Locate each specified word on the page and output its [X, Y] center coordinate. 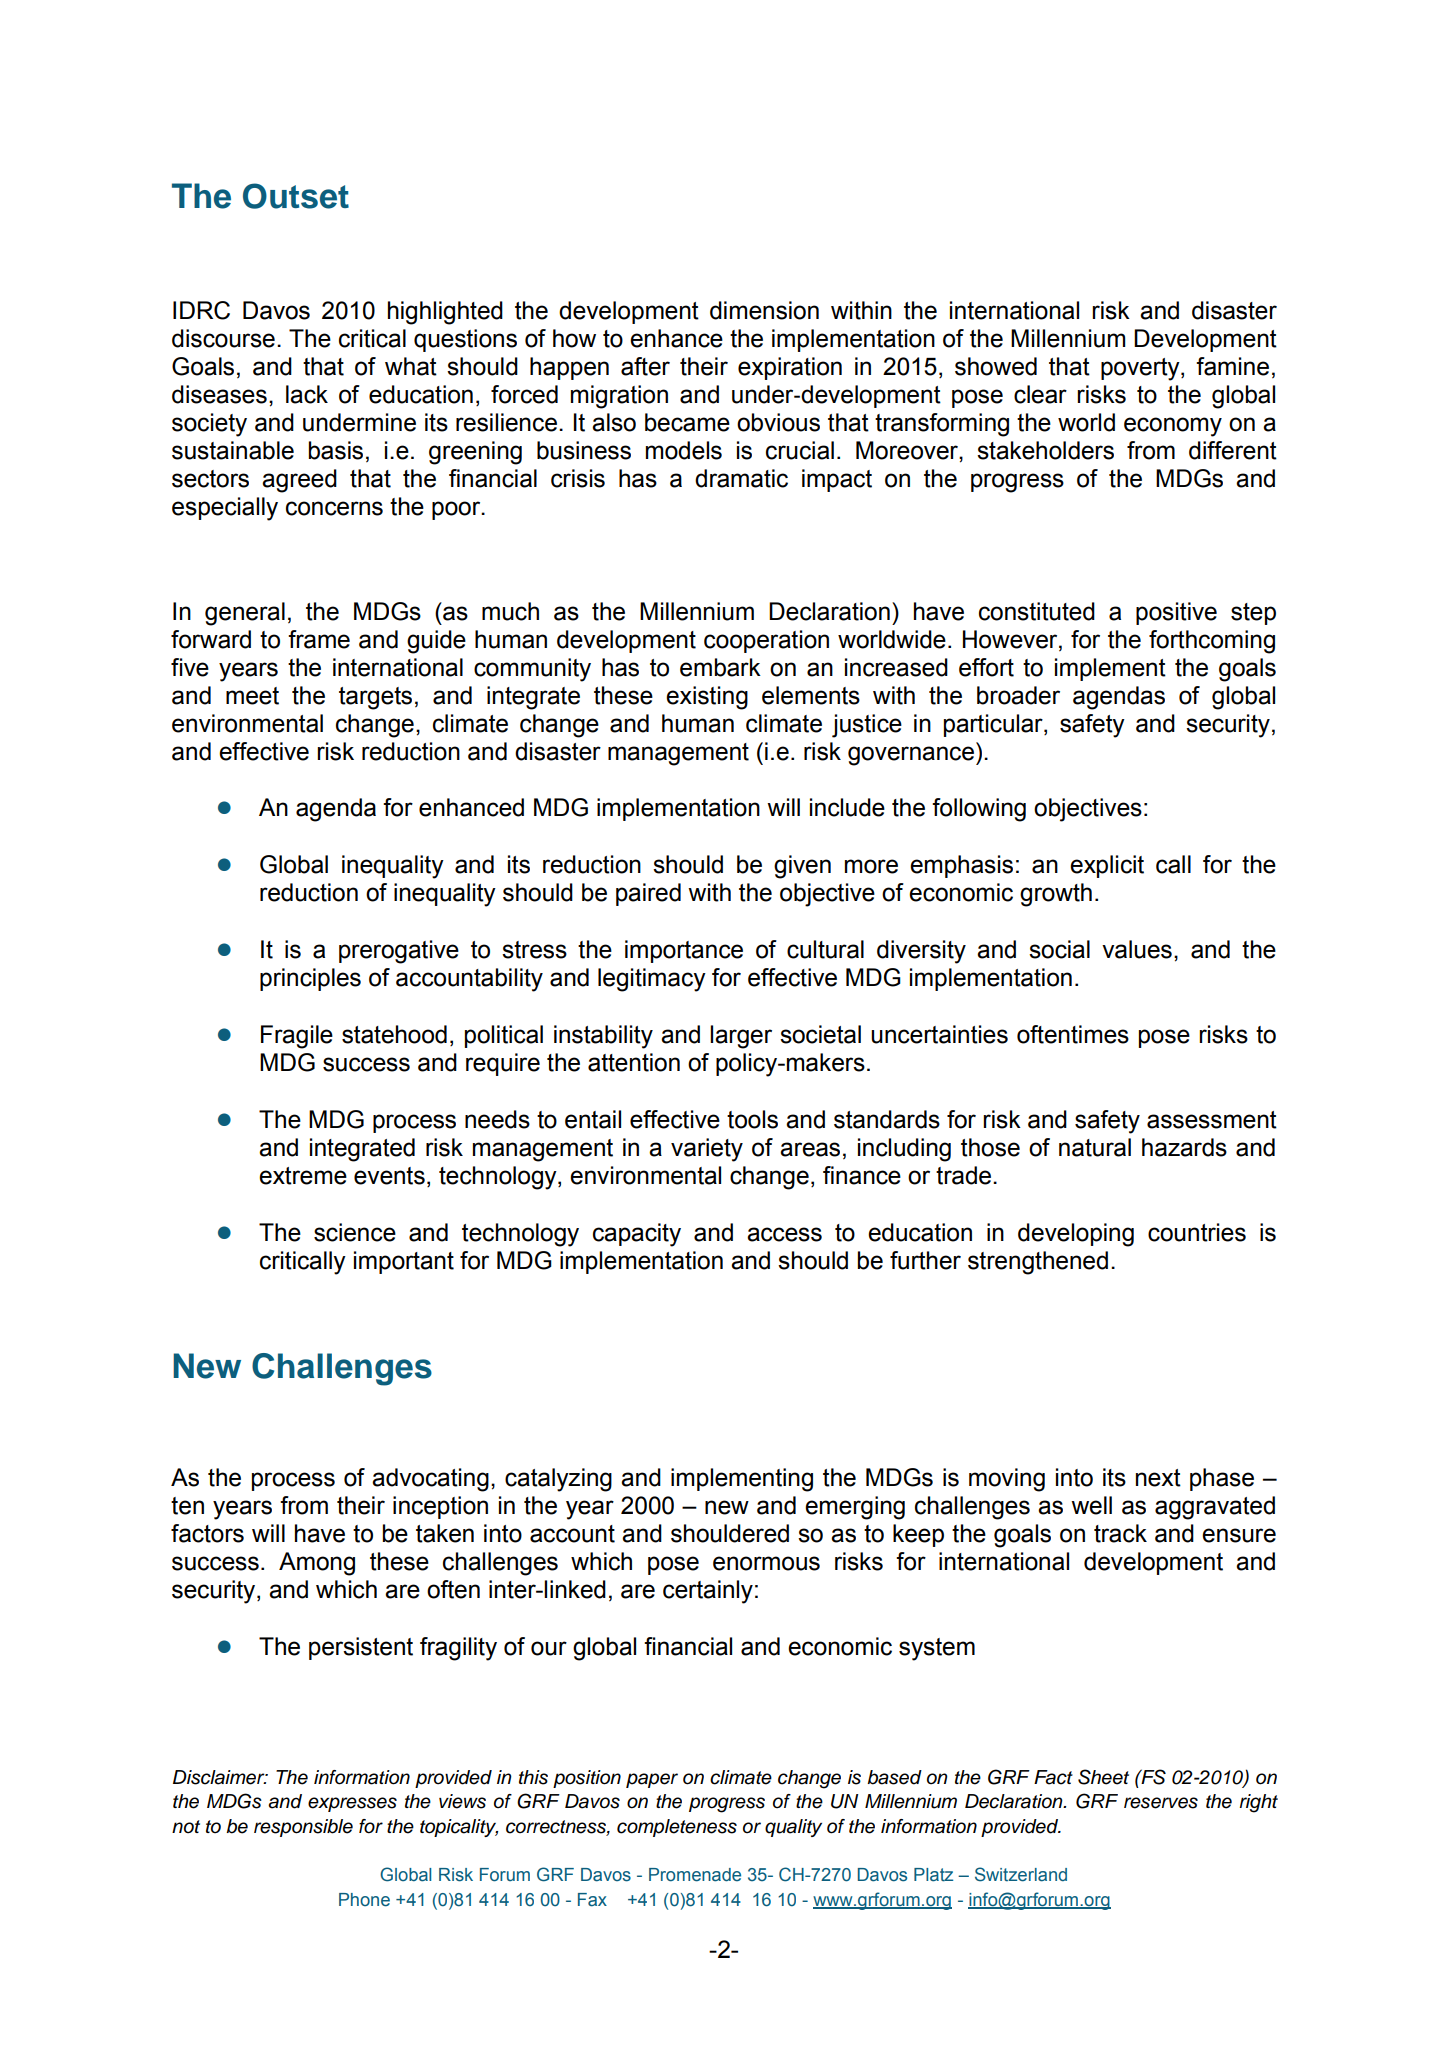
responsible [303, 1828]
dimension [764, 310]
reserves [1161, 1803]
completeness [677, 1828]
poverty [1141, 369]
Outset [296, 196]
